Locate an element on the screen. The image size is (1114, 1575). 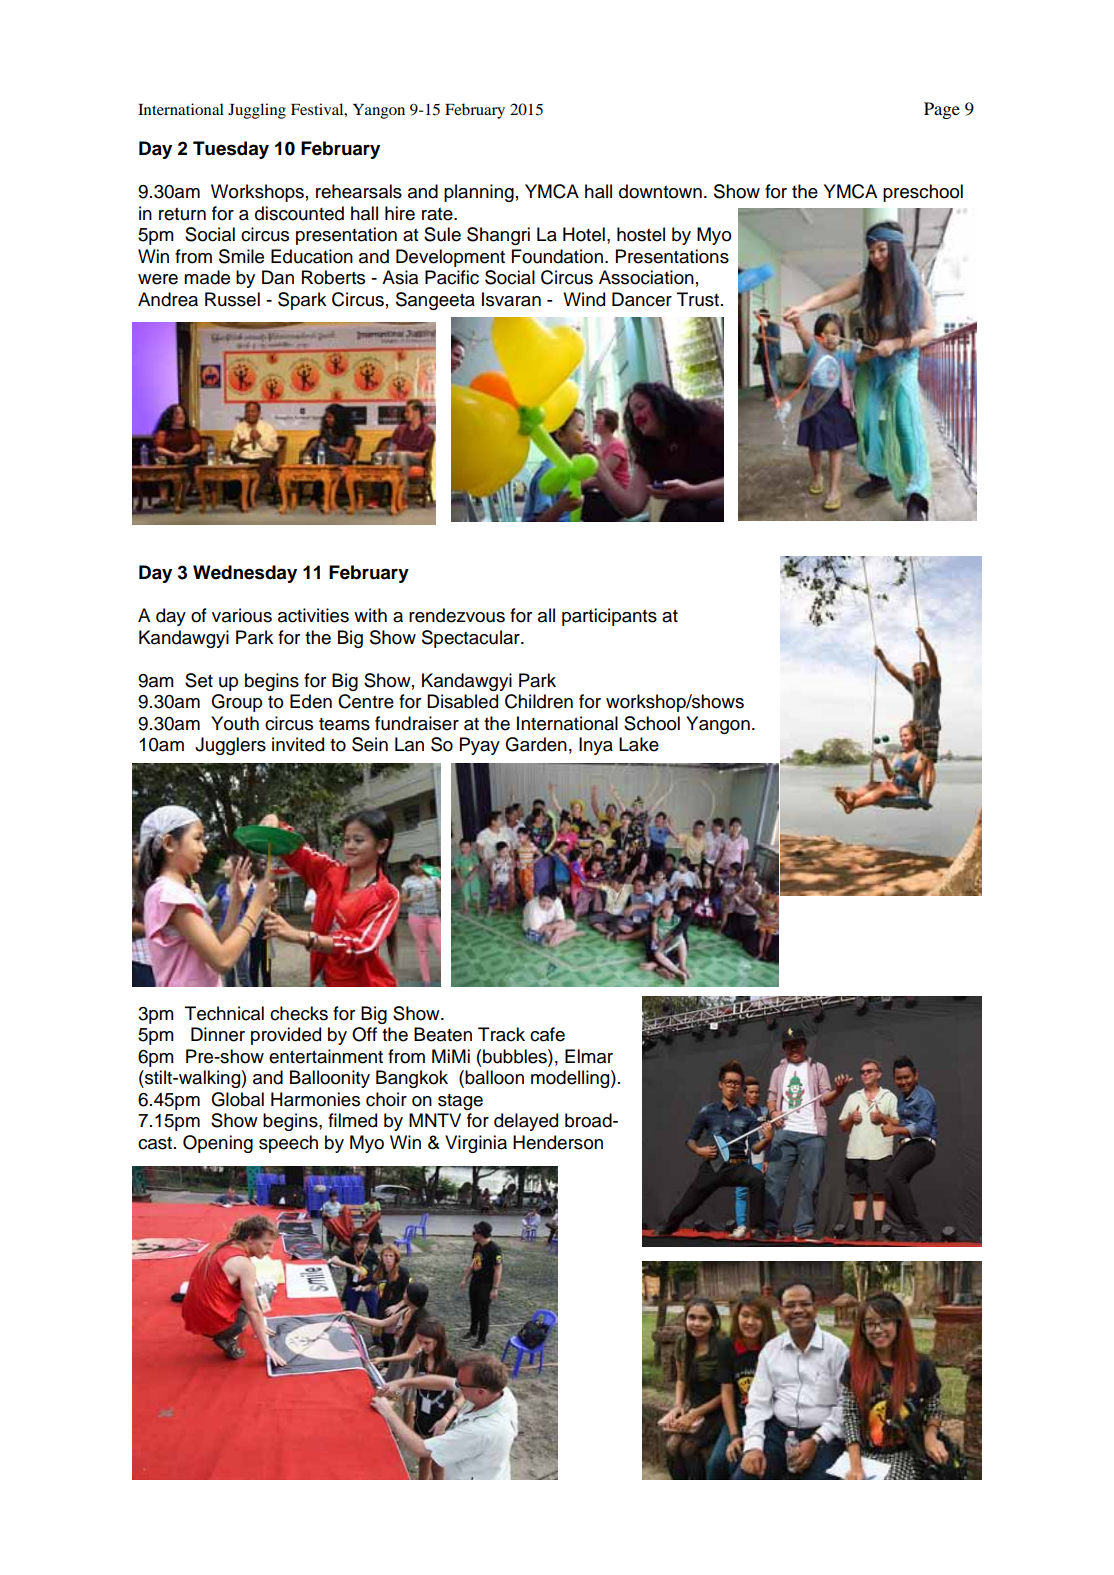
participants is located at coordinates (609, 617).
